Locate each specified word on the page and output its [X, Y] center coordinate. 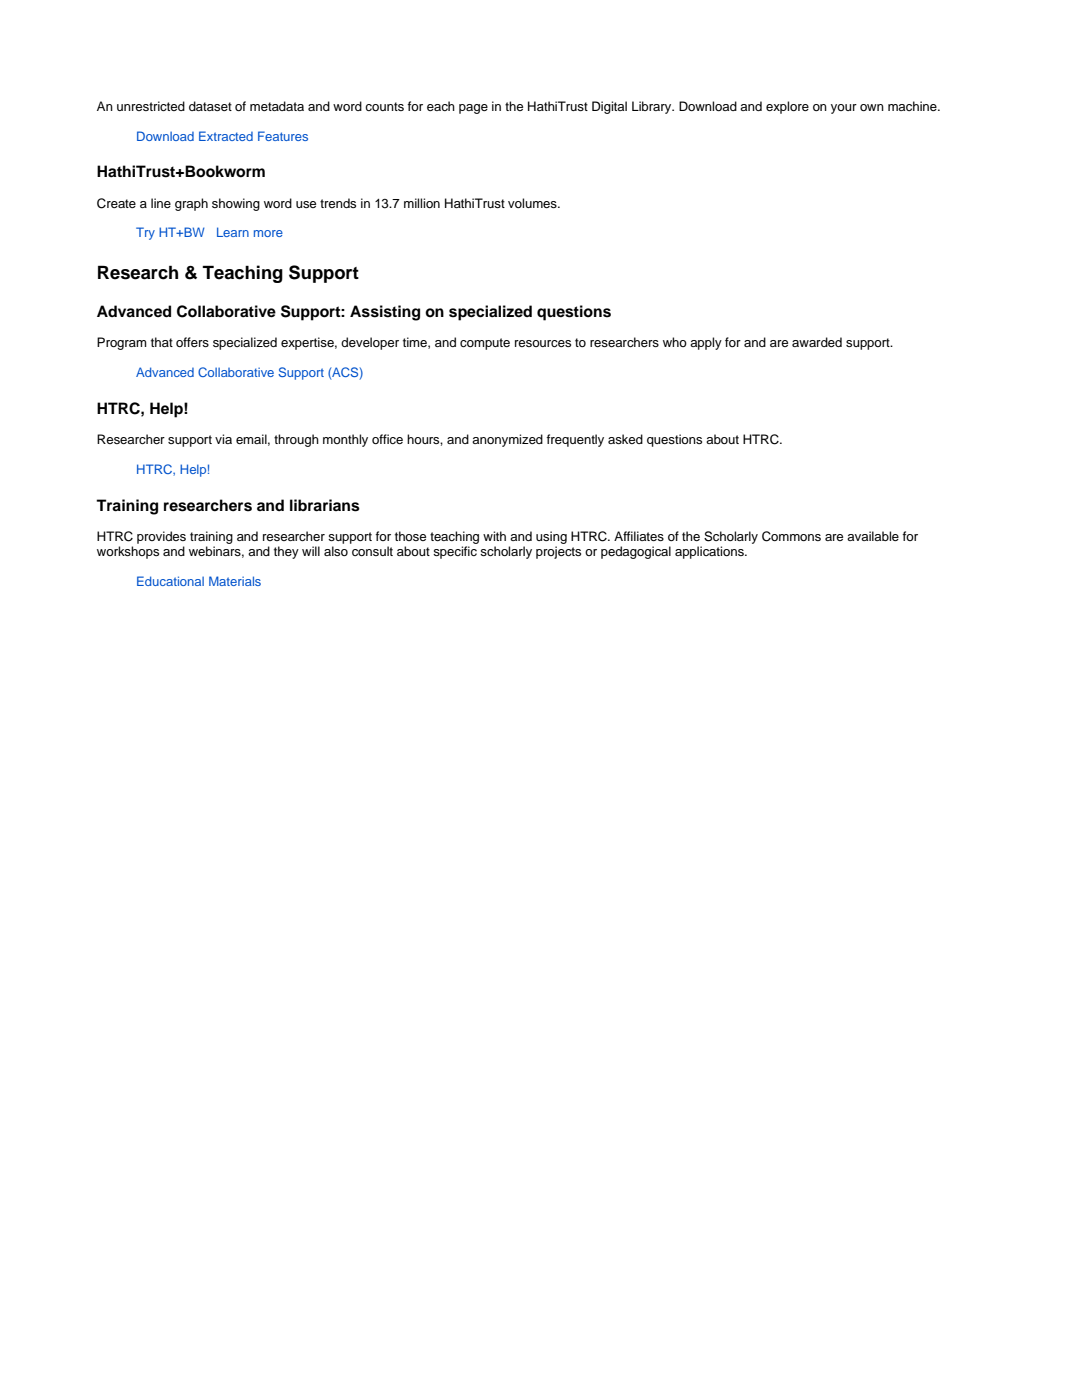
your [844, 109]
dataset [210, 106]
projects [558, 552]
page [473, 109]
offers [192, 342]
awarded [817, 342]
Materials [235, 581]
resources [543, 343]
